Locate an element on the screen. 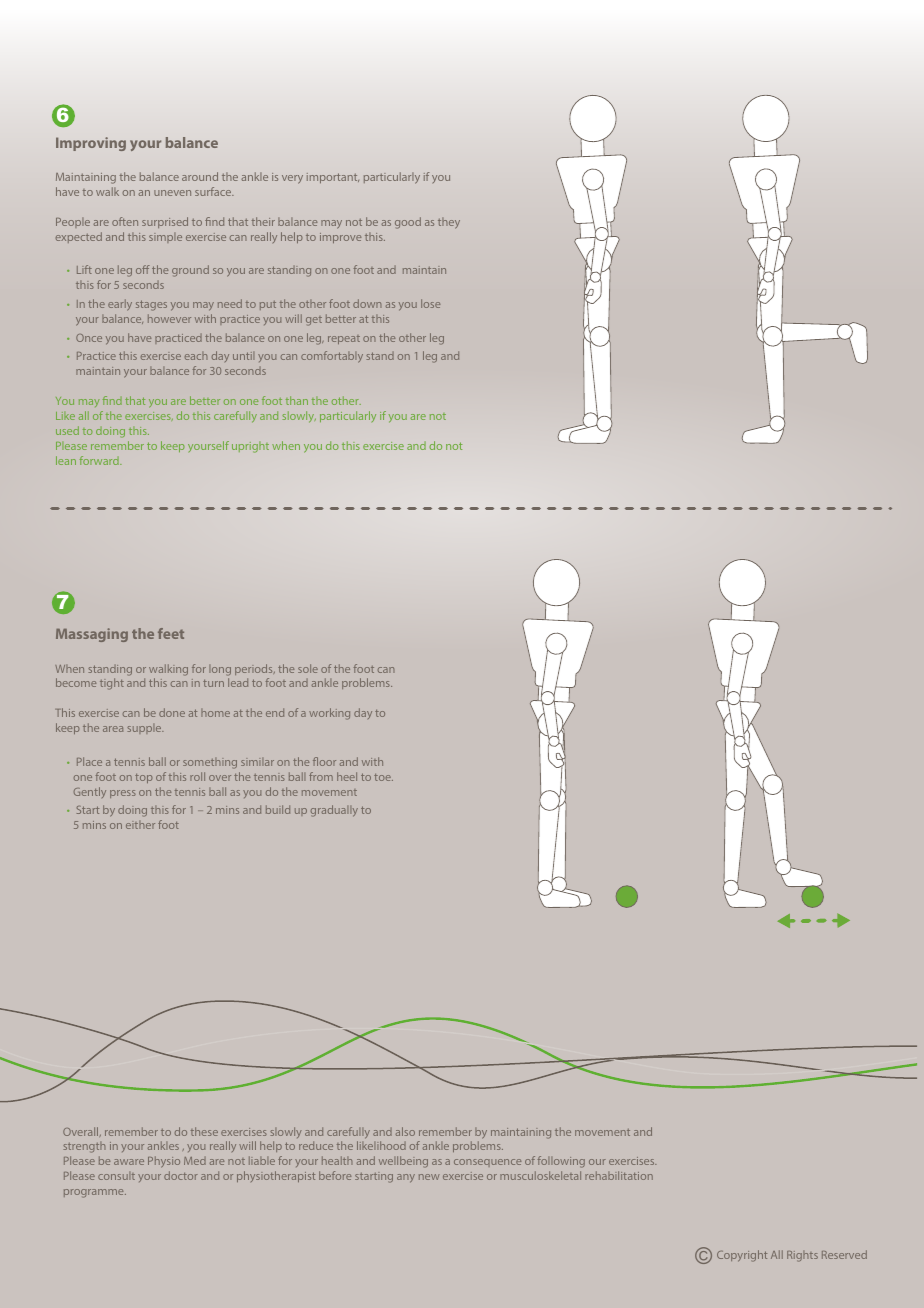  uneven is located at coordinates (172, 193).
